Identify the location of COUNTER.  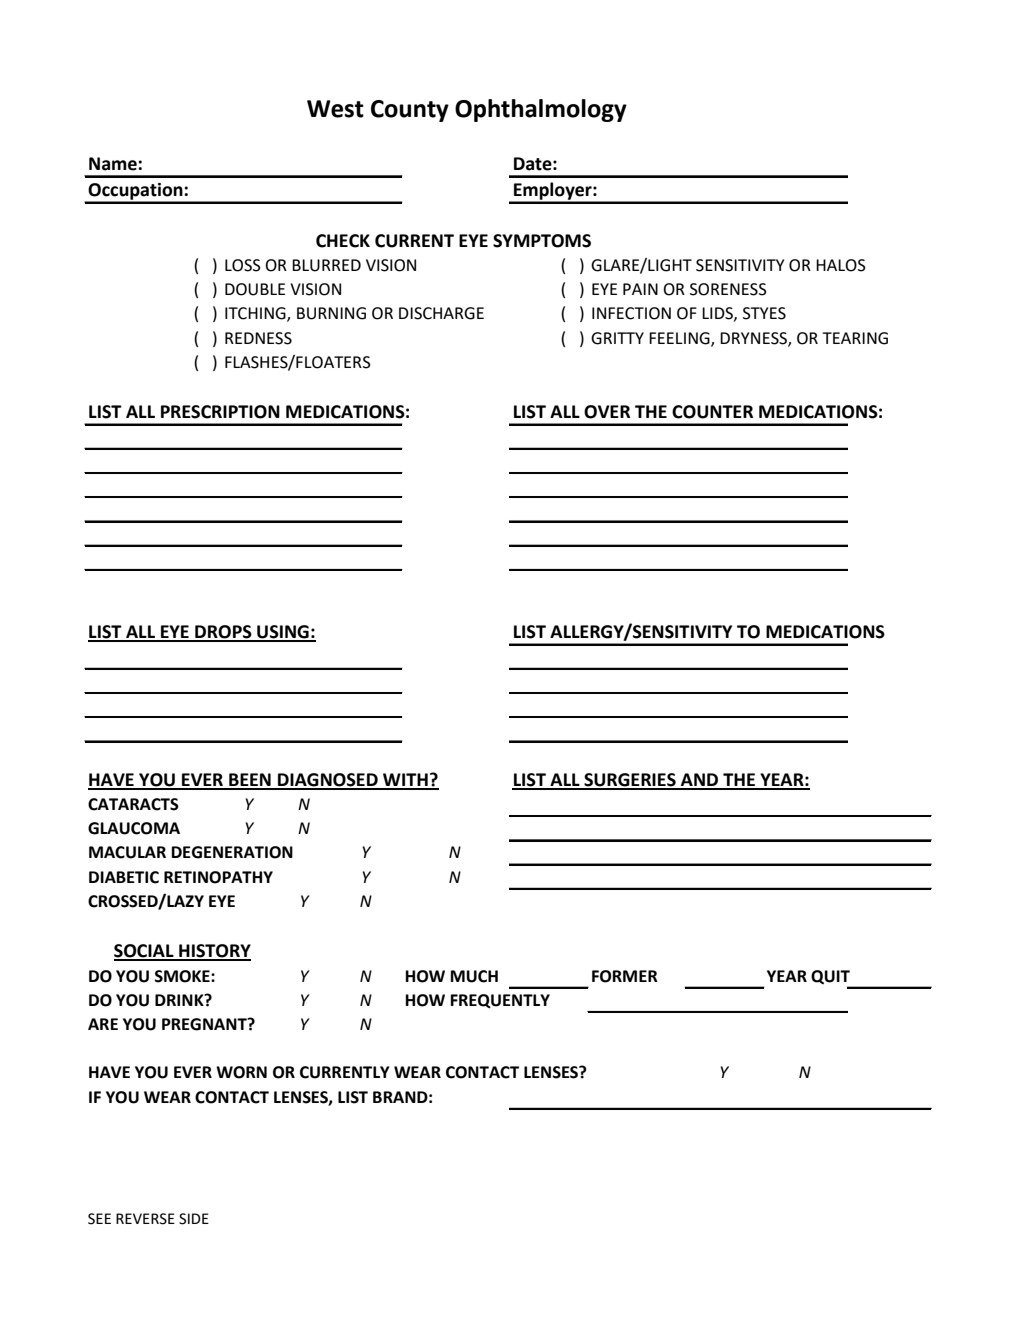
(712, 412).
